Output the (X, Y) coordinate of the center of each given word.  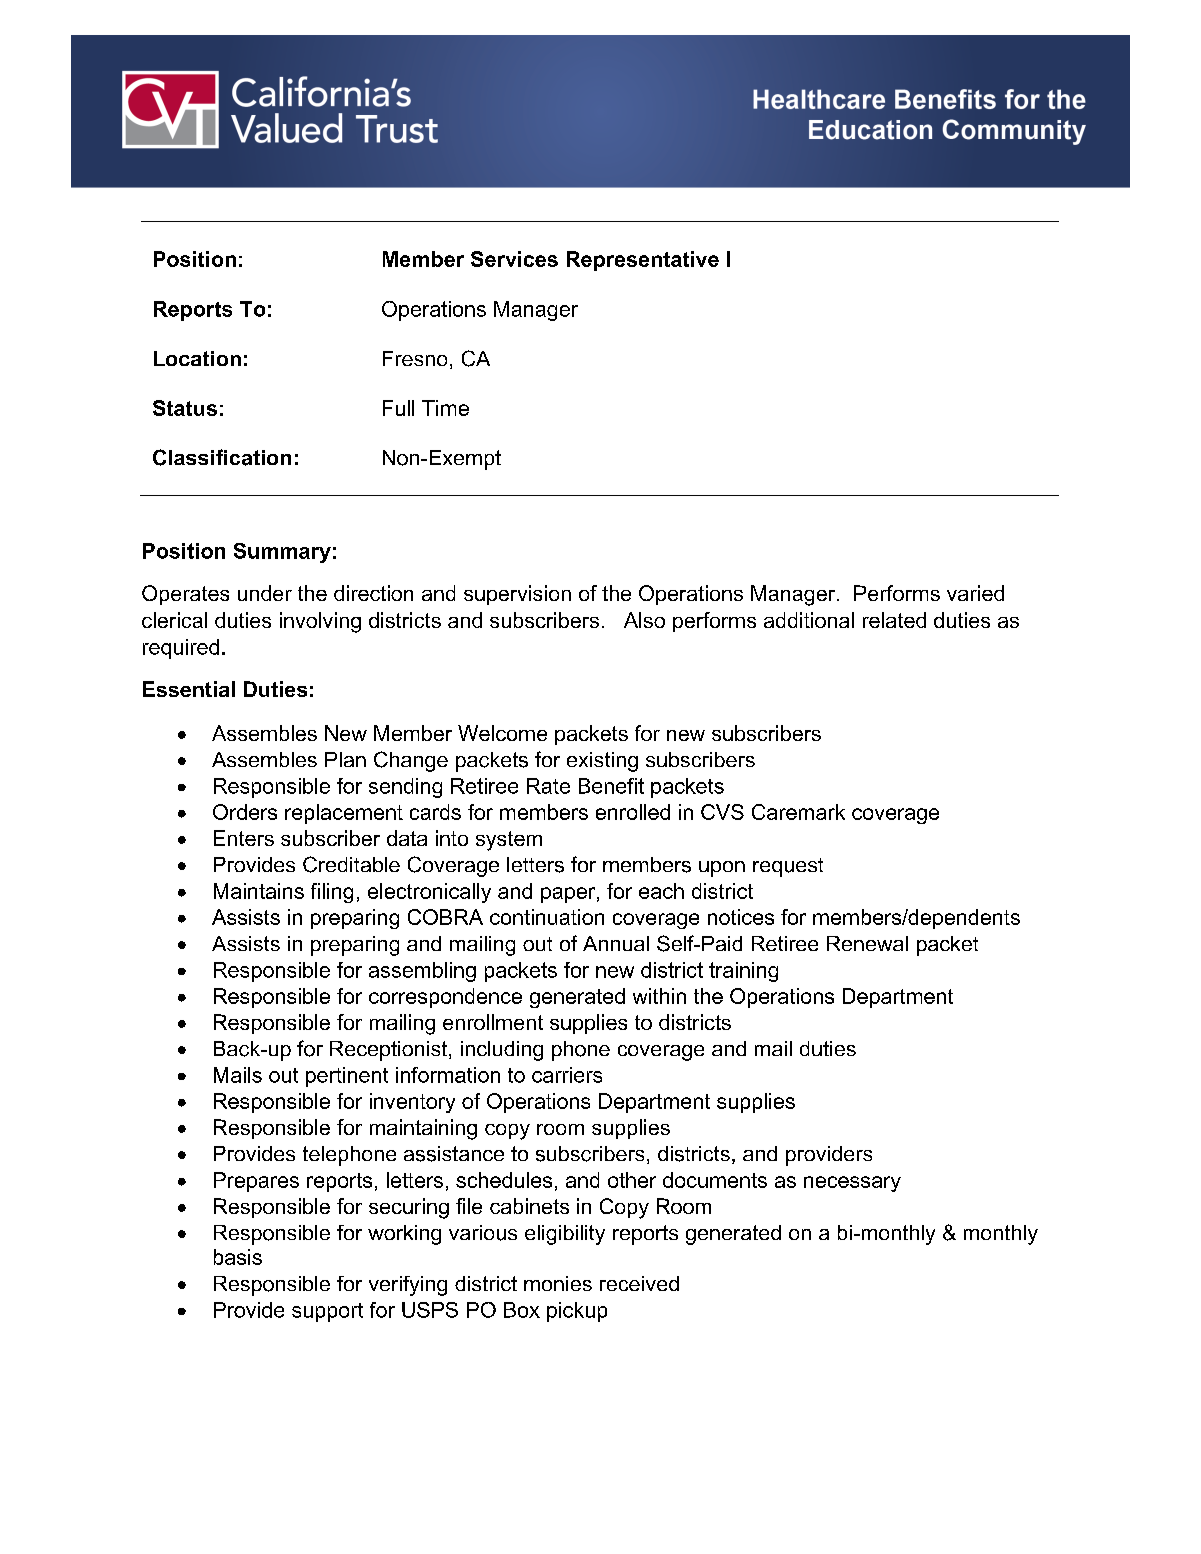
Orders (245, 812)
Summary (282, 553)
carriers (567, 1075)
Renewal (867, 943)
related (894, 620)
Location (197, 358)
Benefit (611, 786)
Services (514, 259)
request (788, 867)
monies (558, 1283)
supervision (517, 595)
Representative (643, 261)
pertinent (347, 1077)
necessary (852, 1184)
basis (238, 1257)
